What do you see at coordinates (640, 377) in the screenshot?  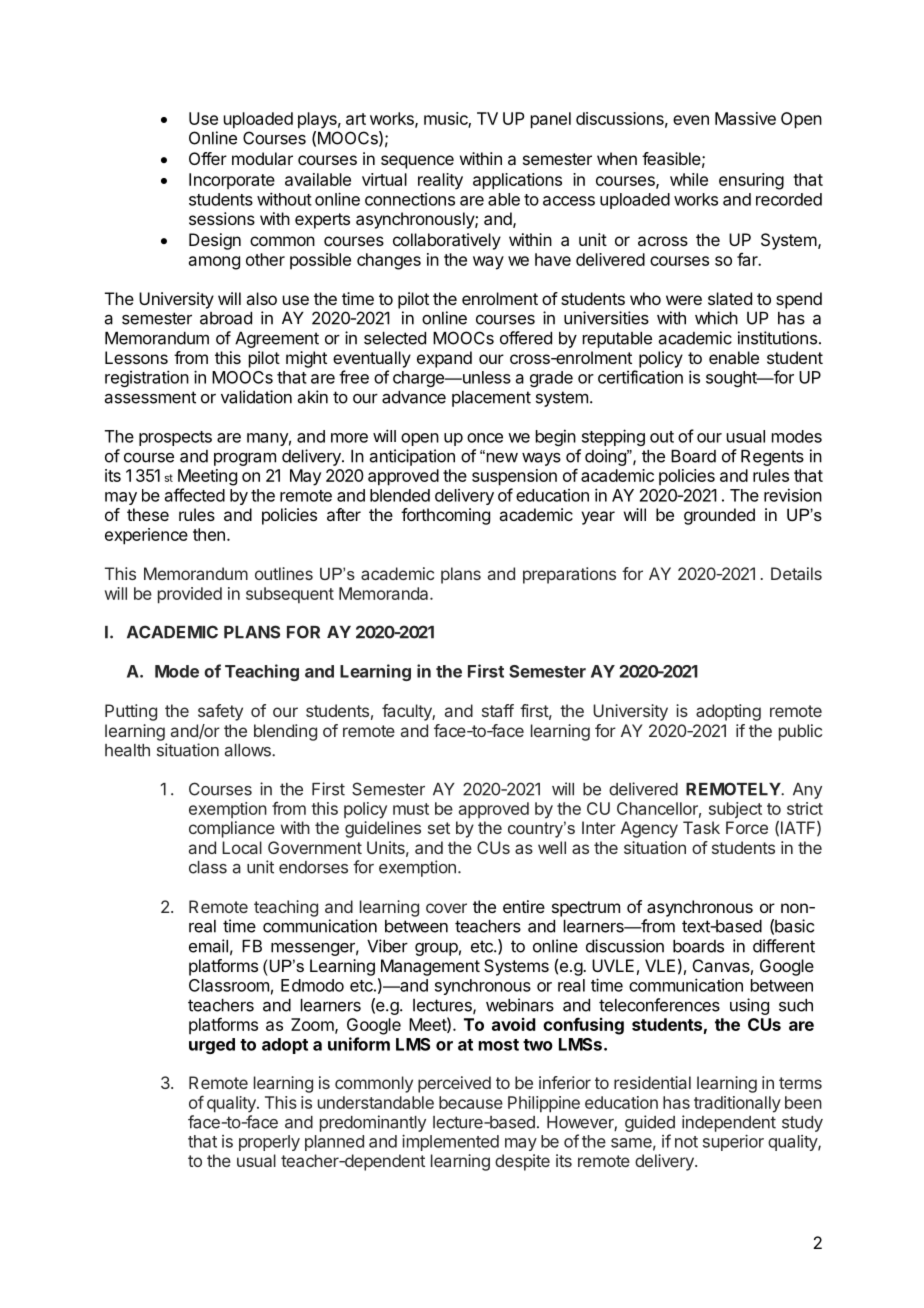 I see `certification` at bounding box center [640, 377].
